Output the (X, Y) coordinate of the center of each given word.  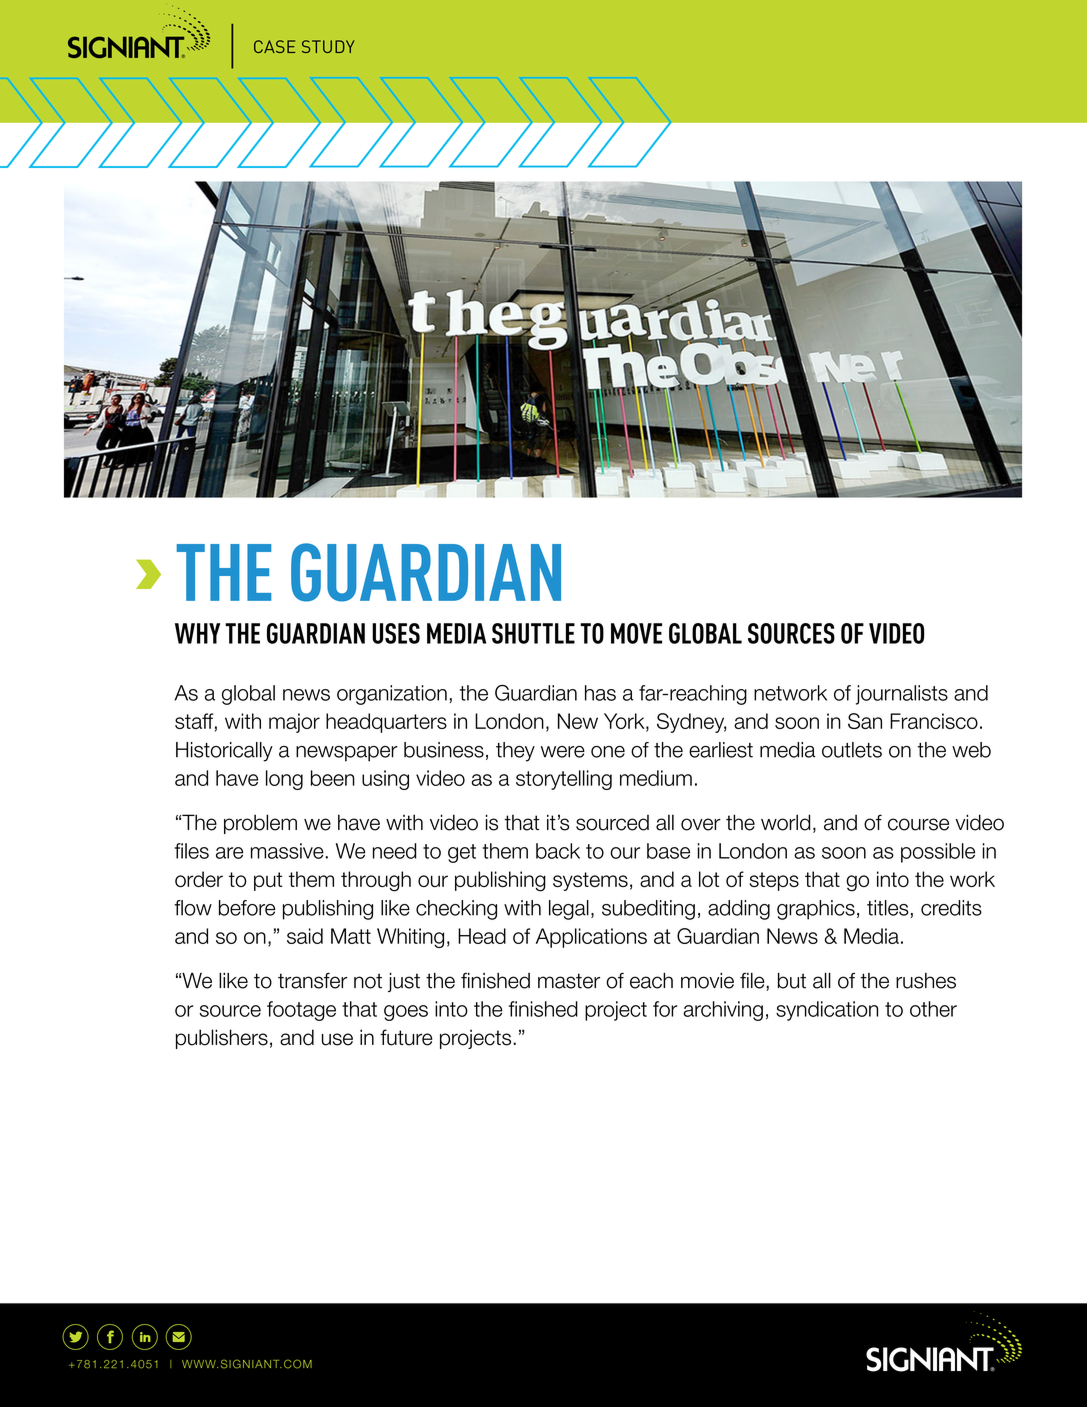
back (558, 851)
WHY (197, 633)
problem (260, 824)
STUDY (328, 46)
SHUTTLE (533, 633)
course (918, 824)
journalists (902, 695)
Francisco (934, 721)
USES (396, 633)
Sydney (691, 723)
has (600, 693)
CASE (274, 46)
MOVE (636, 633)
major (294, 723)
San (865, 721)
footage (301, 1011)
